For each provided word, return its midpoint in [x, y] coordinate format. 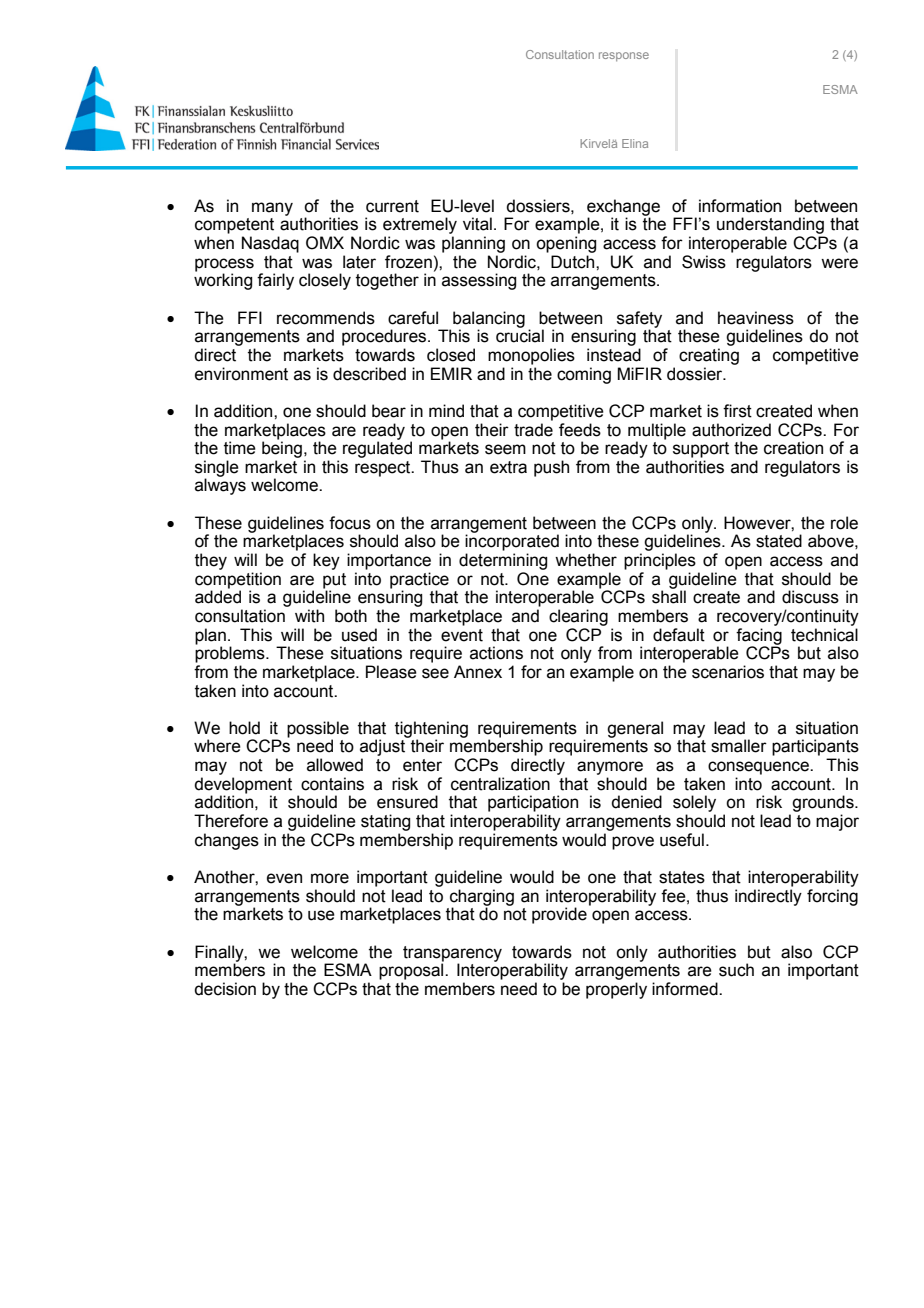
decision [225, 989]
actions [496, 653]
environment [241, 374]
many [272, 209]
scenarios [728, 672]
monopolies [531, 356]
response [624, 56]
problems [231, 653]
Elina [635, 143]
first [737, 411]
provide [559, 915]
